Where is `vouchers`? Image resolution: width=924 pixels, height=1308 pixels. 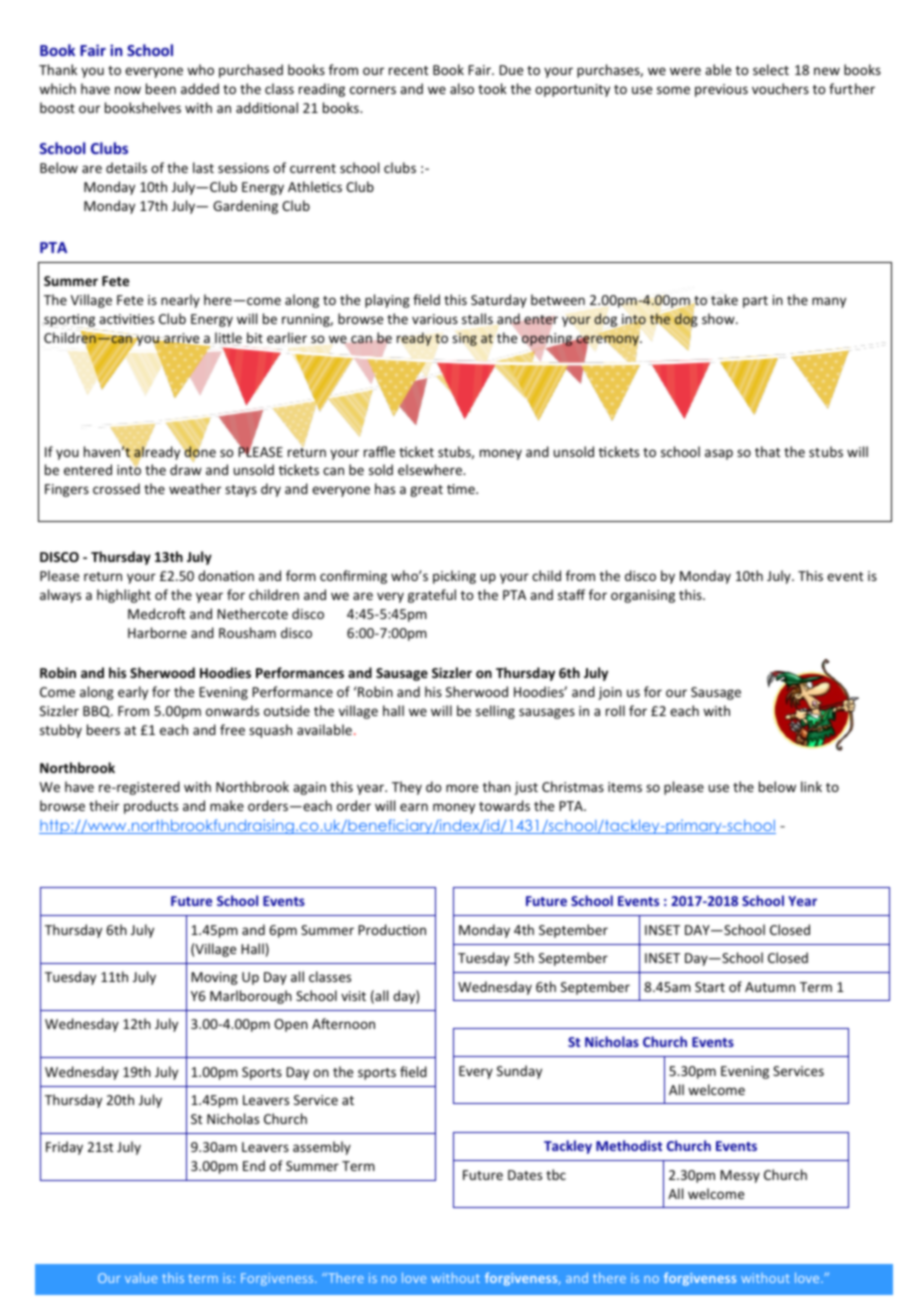 vouchers is located at coordinates (780, 88).
